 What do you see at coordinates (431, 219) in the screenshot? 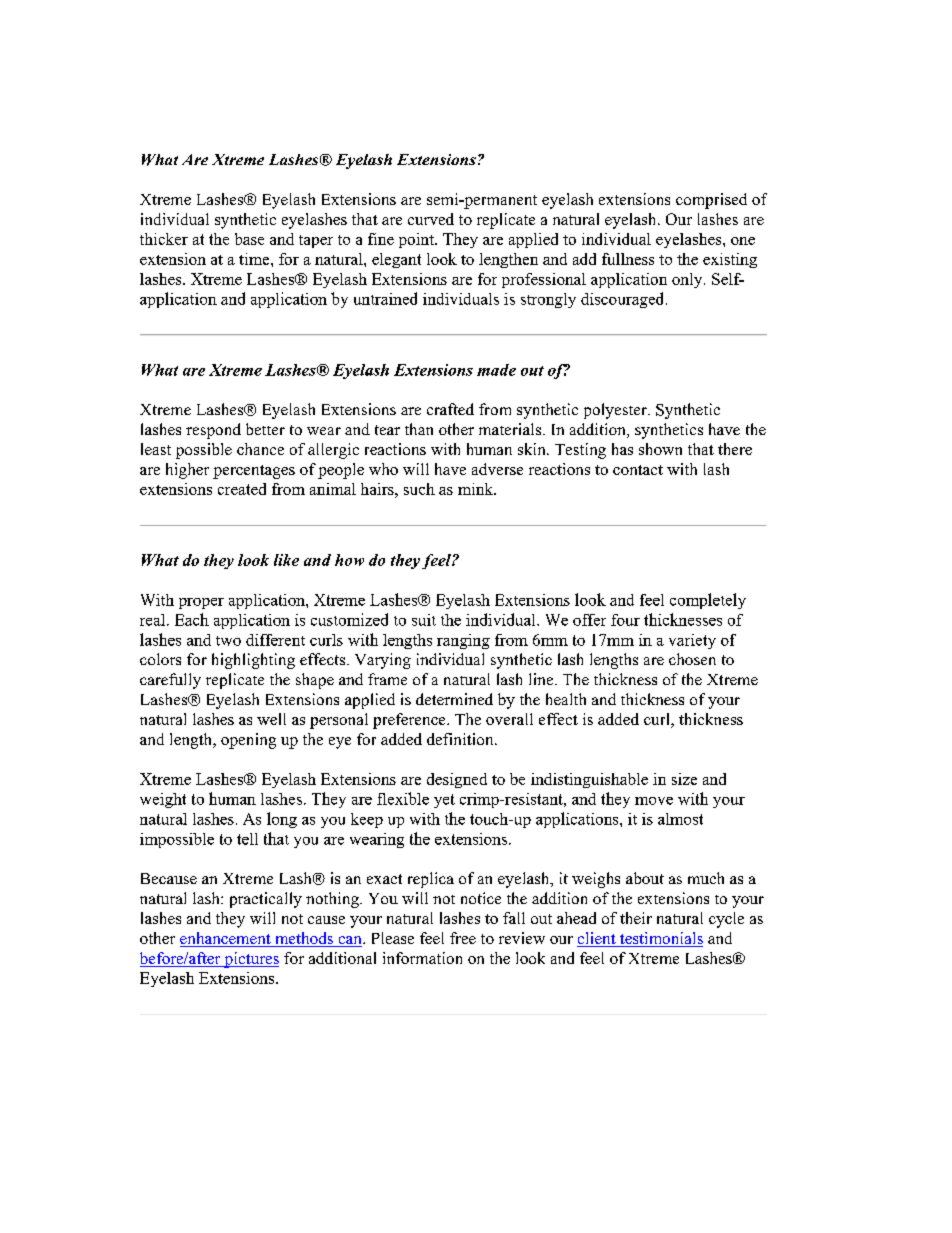
I see `curved` at bounding box center [431, 219].
